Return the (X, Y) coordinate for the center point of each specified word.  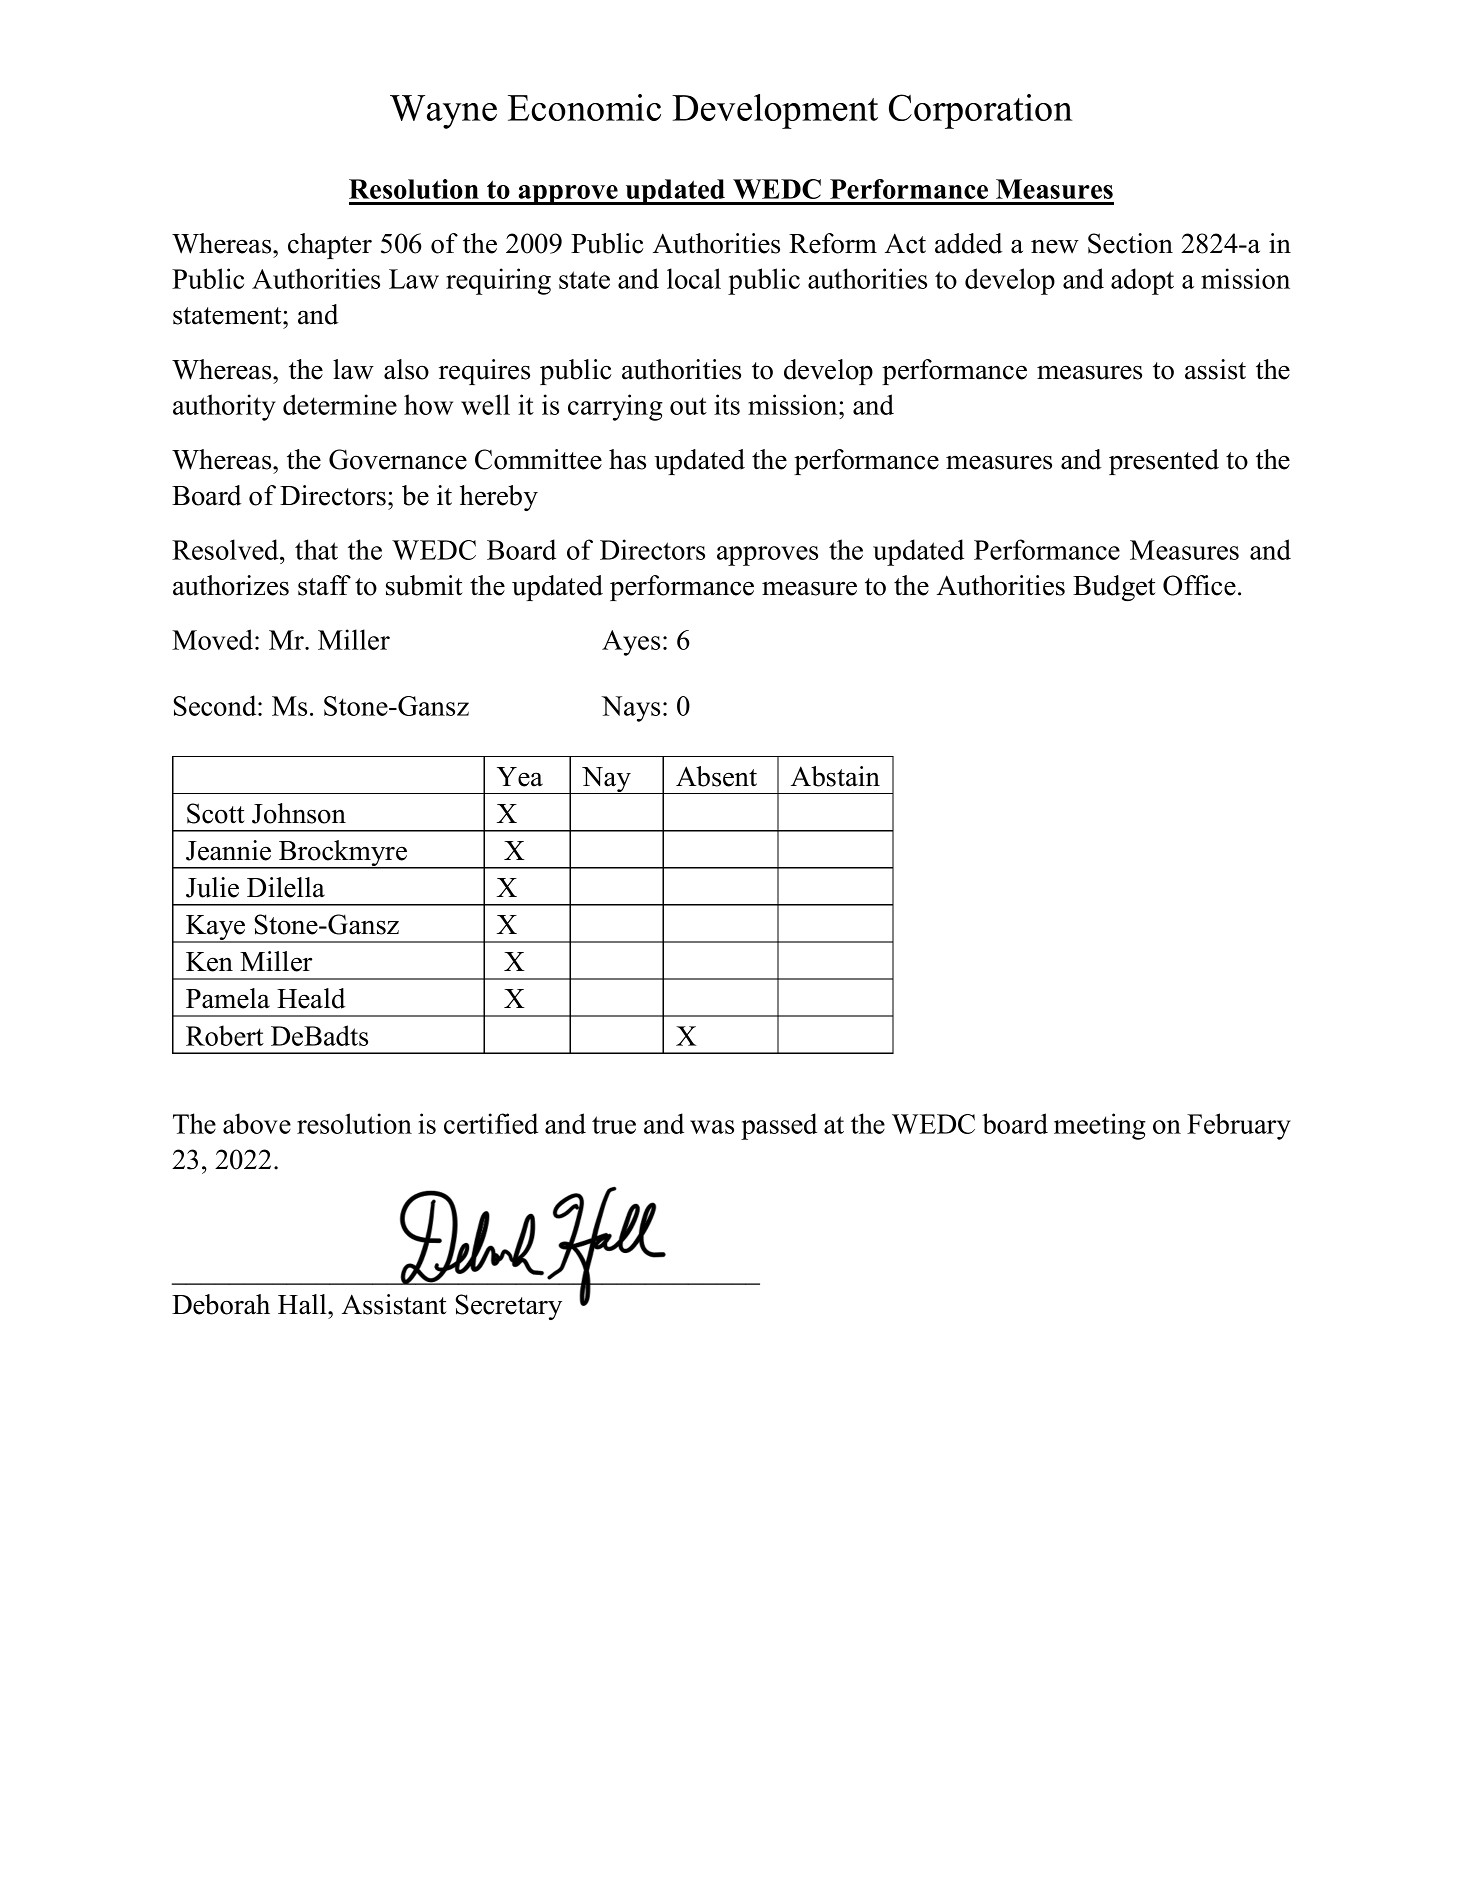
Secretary (509, 1307)
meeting (1100, 1126)
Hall (303, 1304)
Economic (584, 107)
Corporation (981, 111)
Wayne (443, 112)
